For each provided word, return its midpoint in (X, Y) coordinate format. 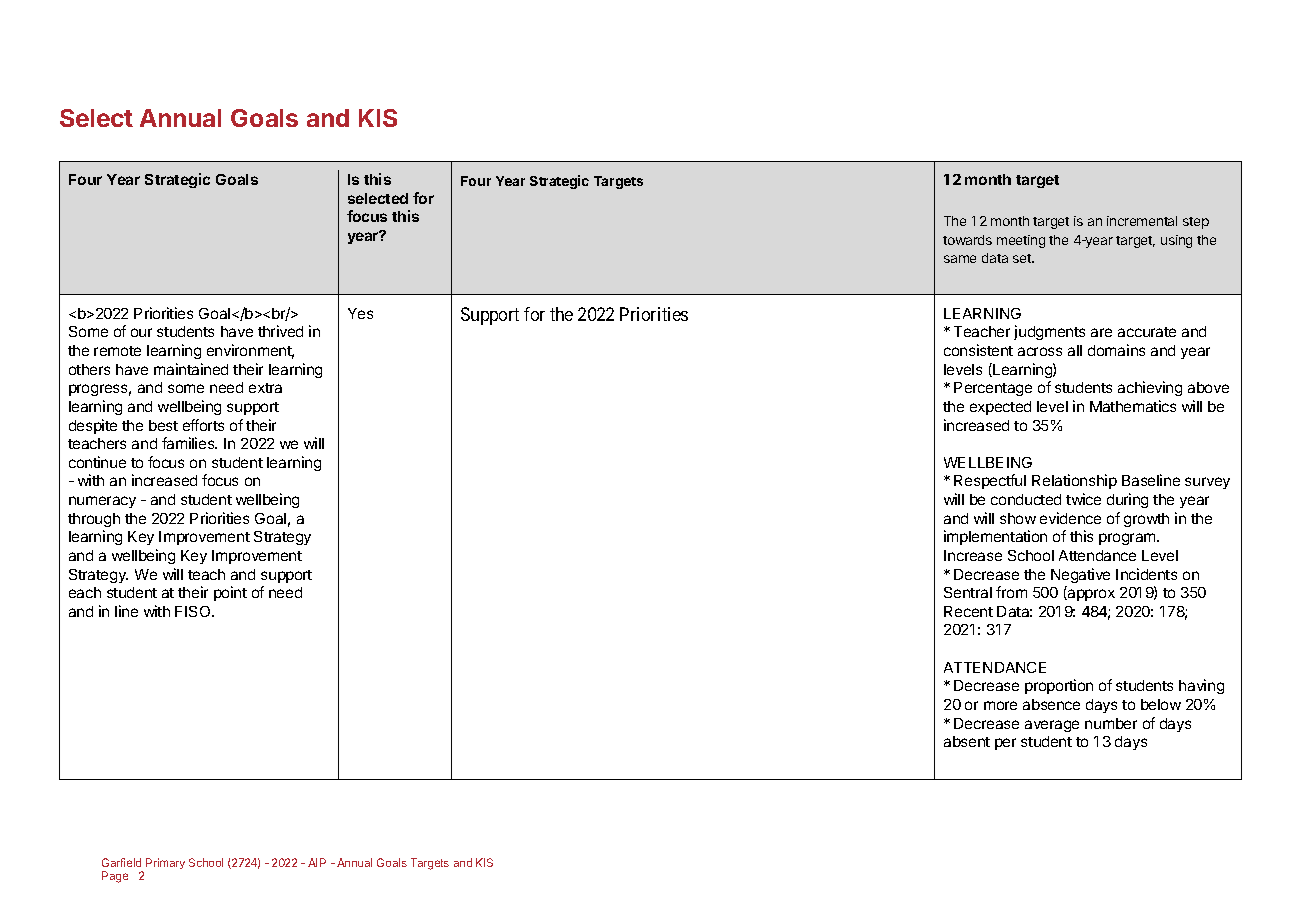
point (230, 593)
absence (1051, 704)
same (960, 259)
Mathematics (1133, 406)
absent (967, 741)
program (1128, 539)
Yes (360, 313)
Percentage (993, 389)
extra (265, 388)
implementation (995, 537)
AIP (317, 862)
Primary (165, 863)
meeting (1021, 241)
